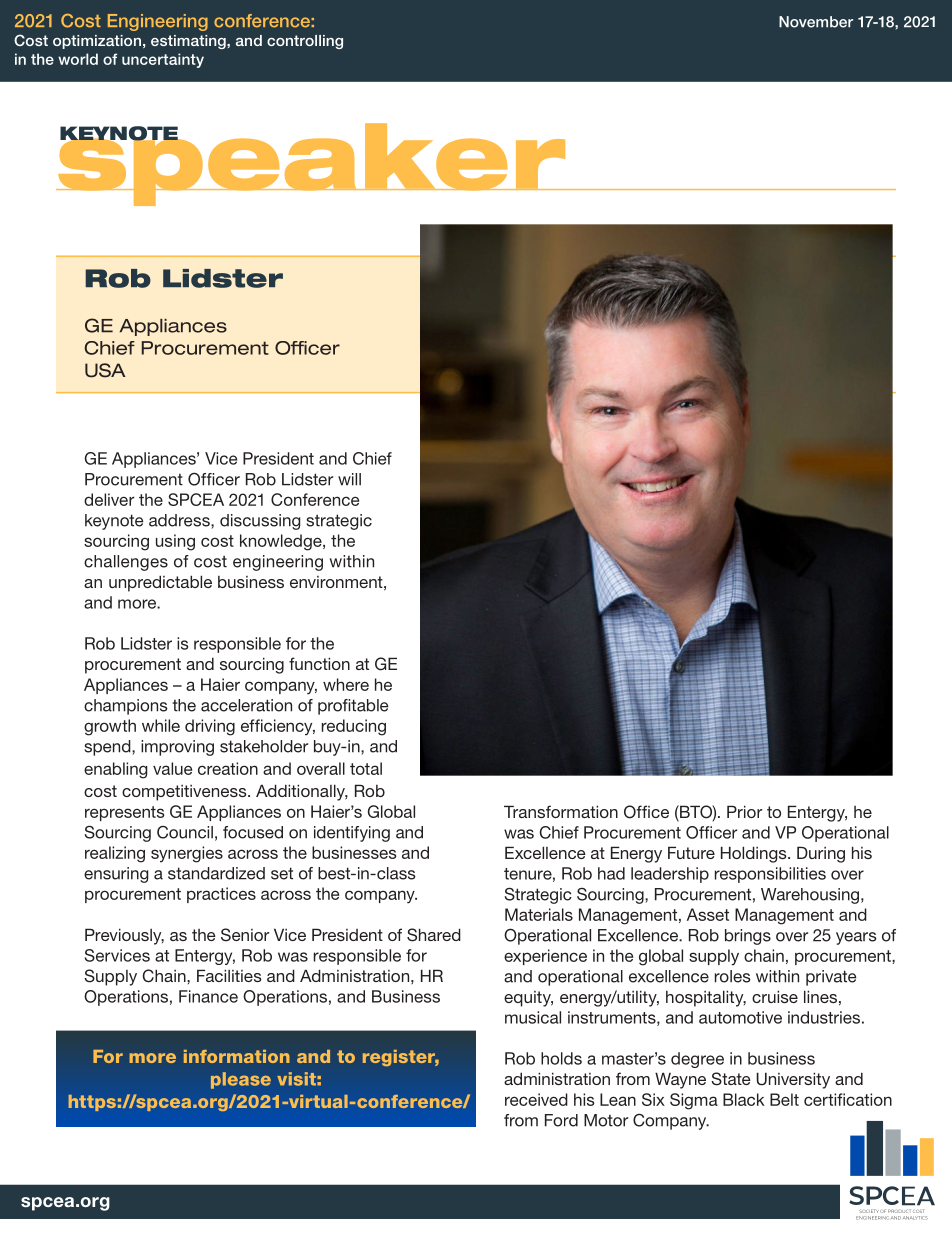 The image size is (952, 1233). What do you see at coordinates (105, 370) in the document?
I see `USA` at bounding box center [105, 370].
